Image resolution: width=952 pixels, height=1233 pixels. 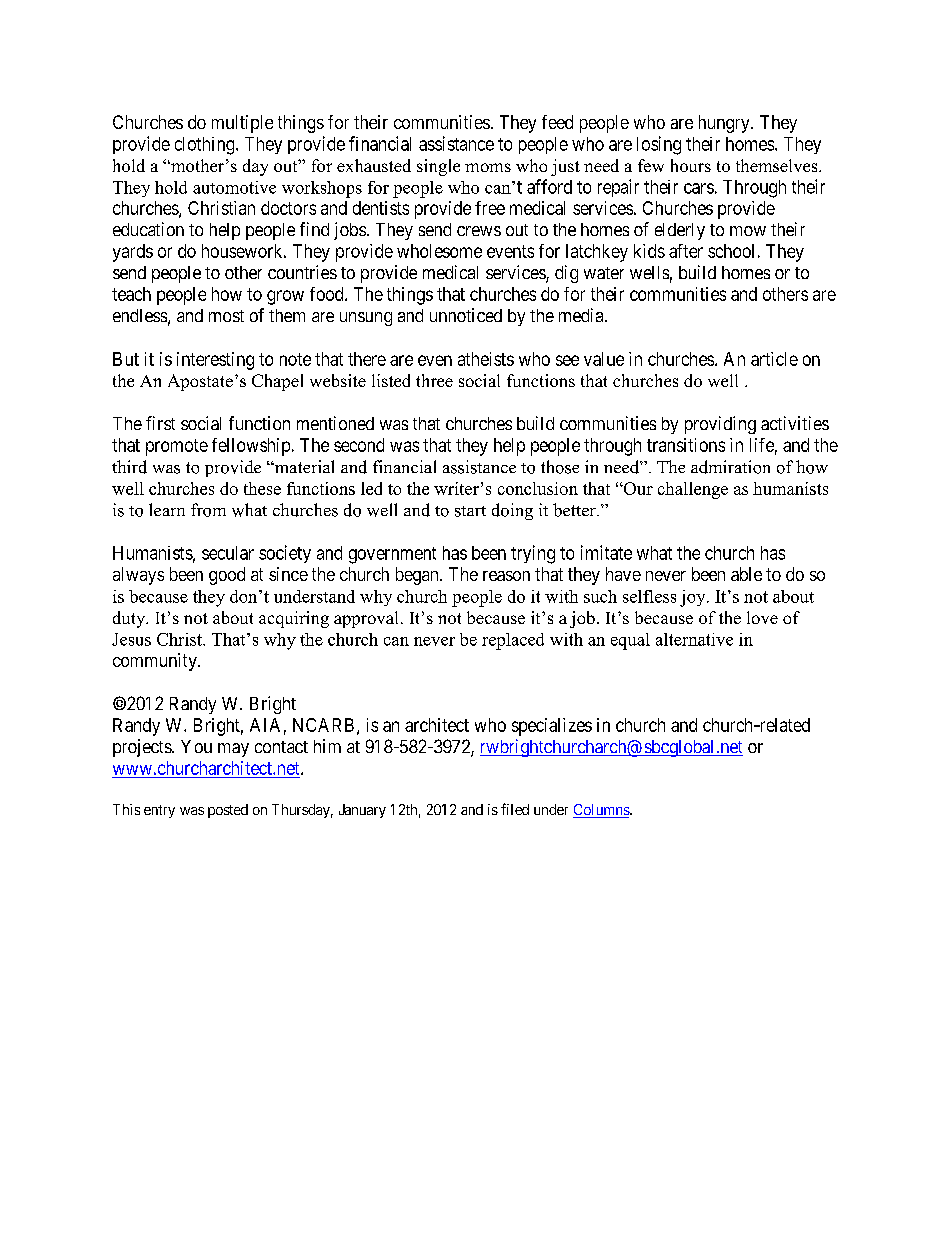 I want to click on filed, so click(x=515, y=809).
